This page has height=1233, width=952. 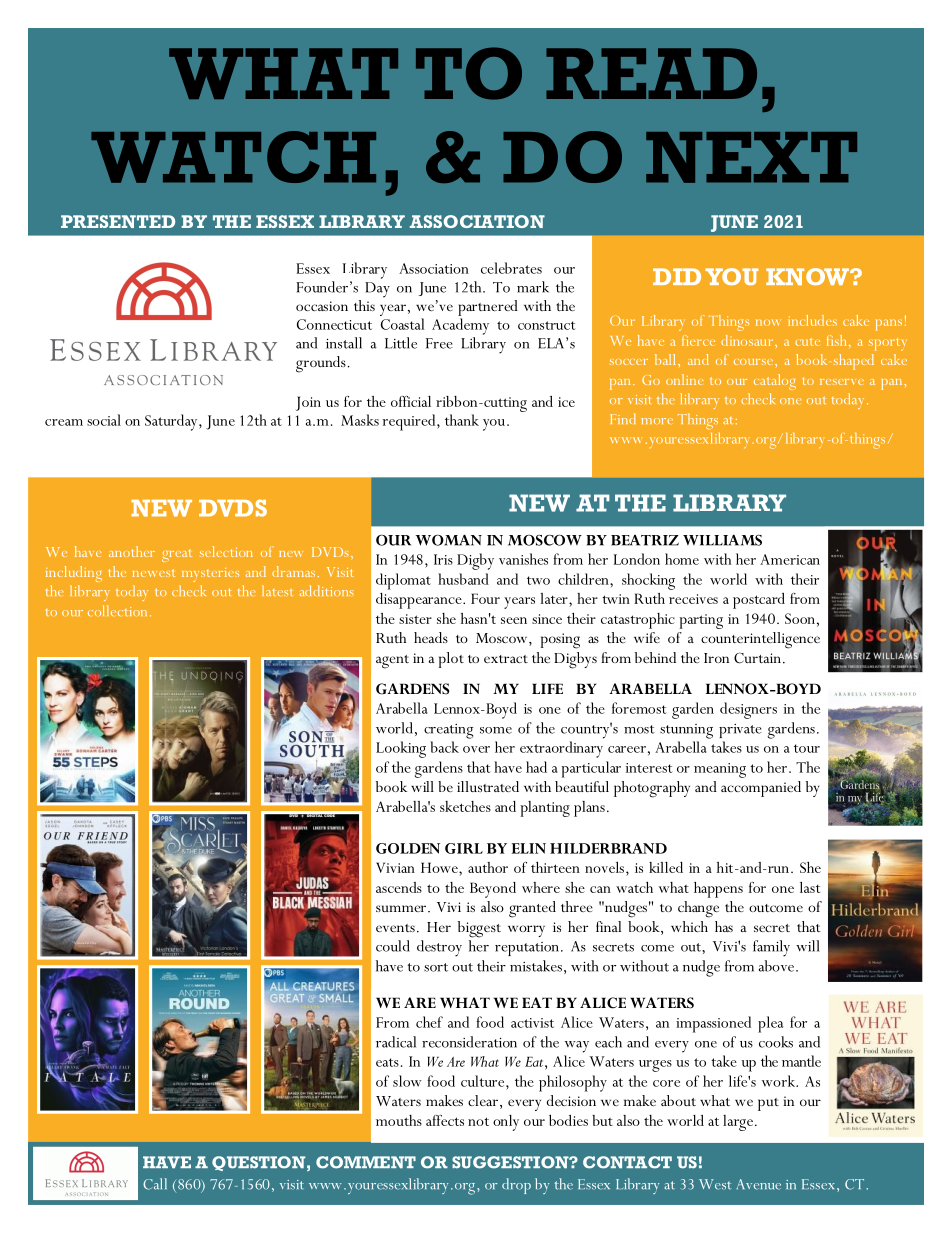 What do you see at coordinates (651, 73) in the page?
I see `READ` at bounding box center [651, 73].
